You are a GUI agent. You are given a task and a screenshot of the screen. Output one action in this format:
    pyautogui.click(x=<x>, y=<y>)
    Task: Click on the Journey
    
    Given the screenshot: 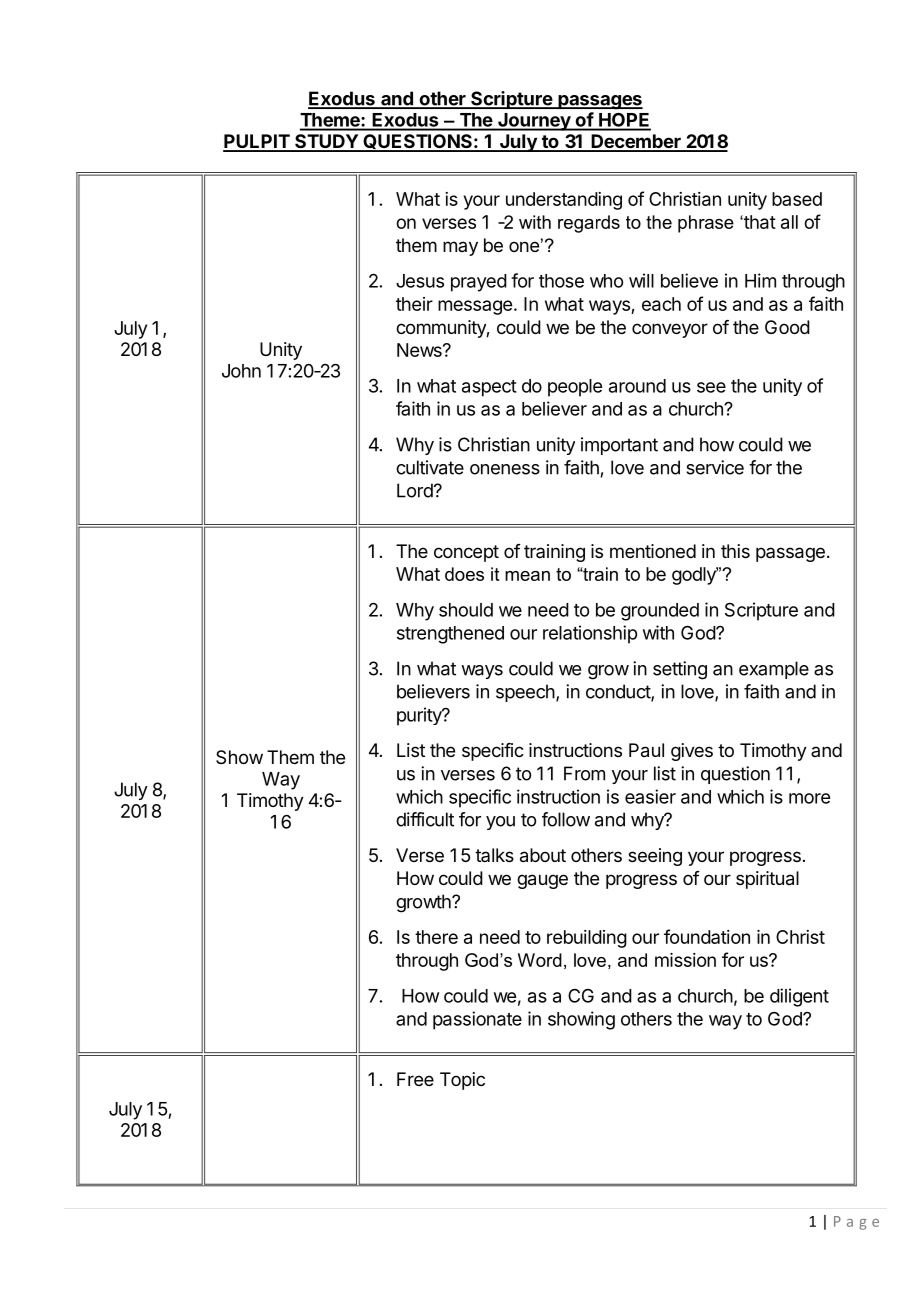 What is the action you would take?
    pyautogui.click(x=534, y=122)
